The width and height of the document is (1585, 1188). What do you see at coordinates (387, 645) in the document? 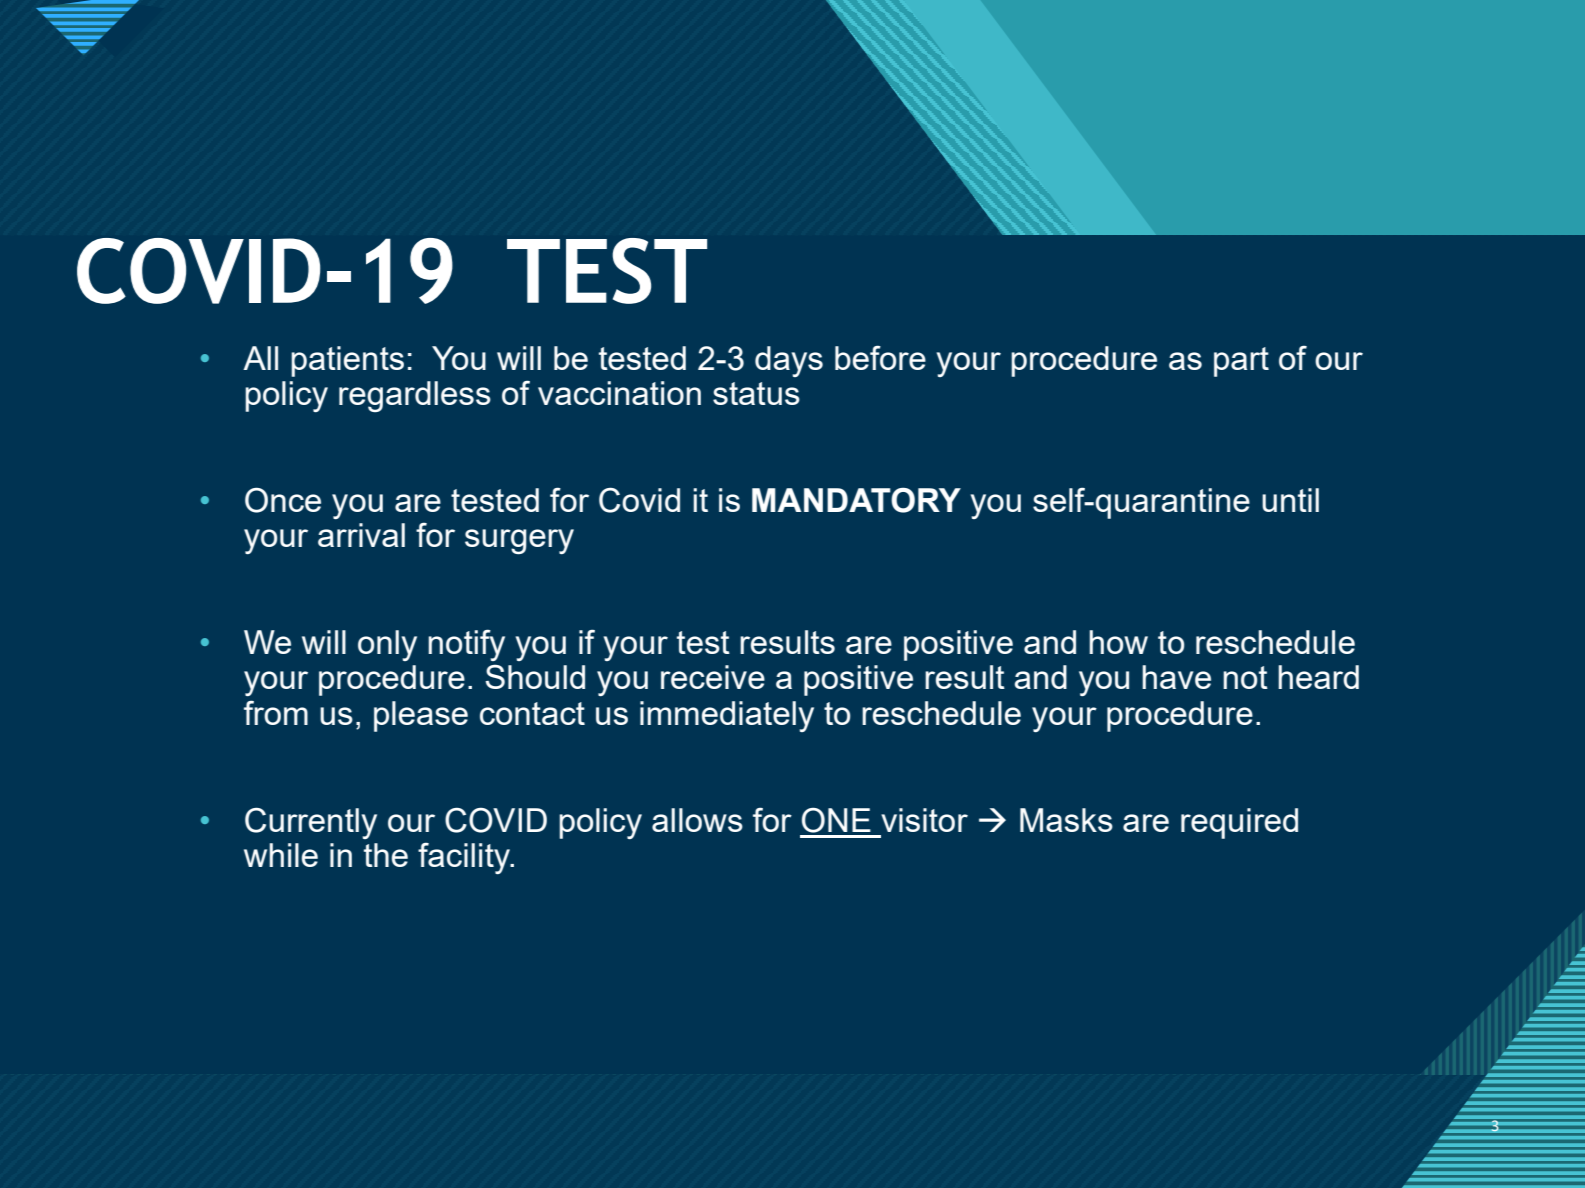
I see `only` at bounding box center [387, 645].
